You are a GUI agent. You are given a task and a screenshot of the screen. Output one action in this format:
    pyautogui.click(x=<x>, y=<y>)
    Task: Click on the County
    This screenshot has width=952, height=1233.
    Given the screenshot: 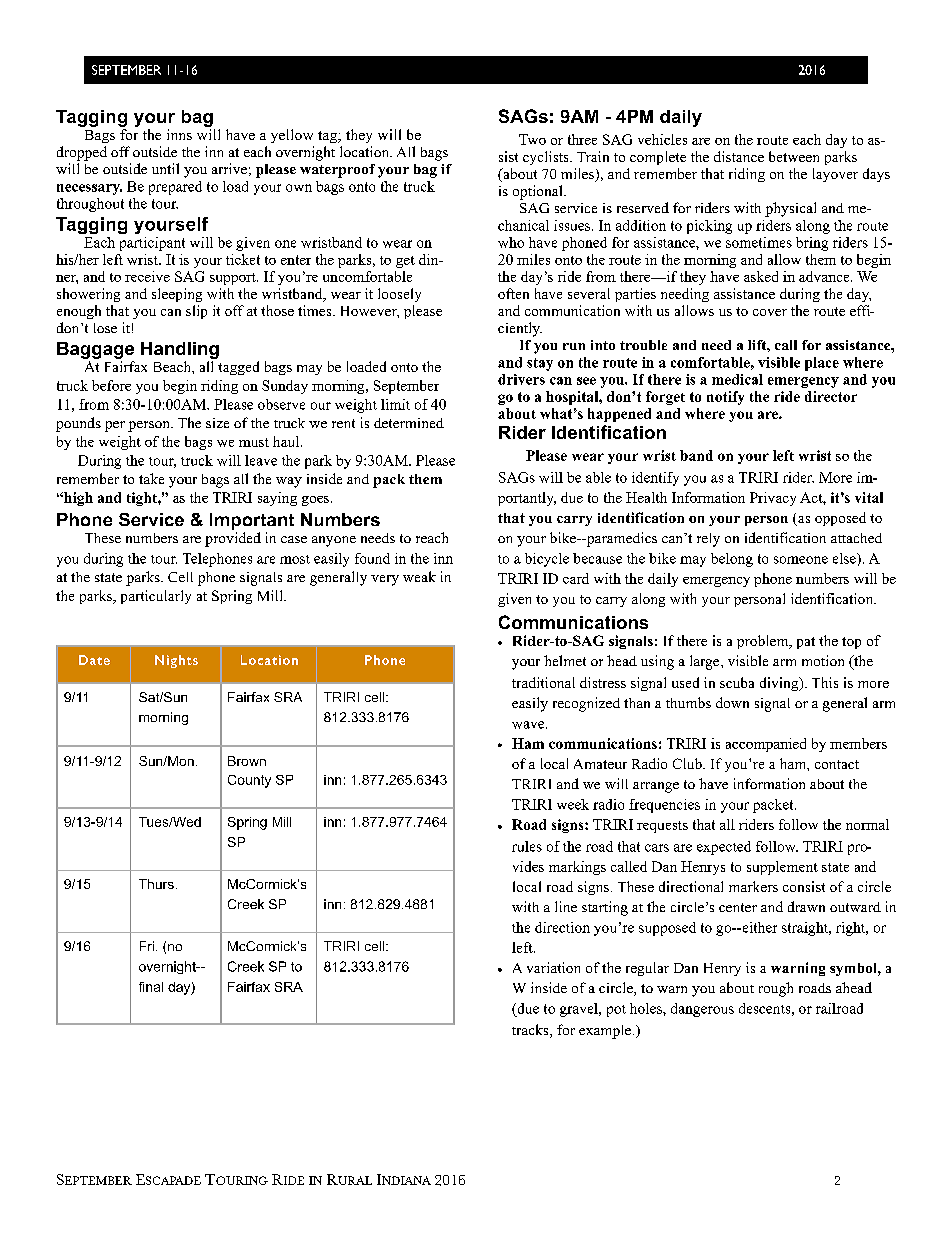 What is the action you would take?
    pyautogui.click(x=249, y=781)
